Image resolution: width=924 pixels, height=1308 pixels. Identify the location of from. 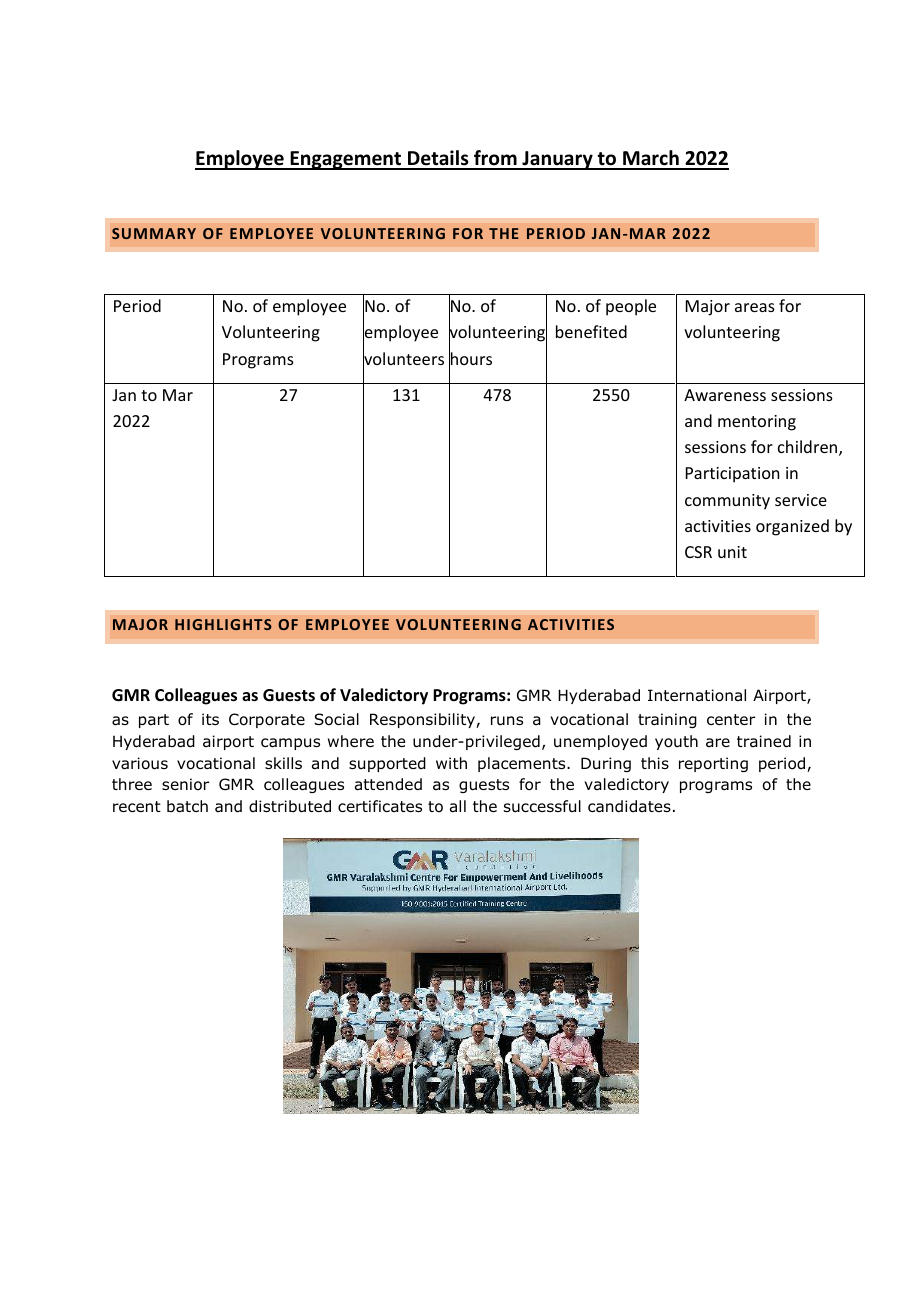
(495, 159).
